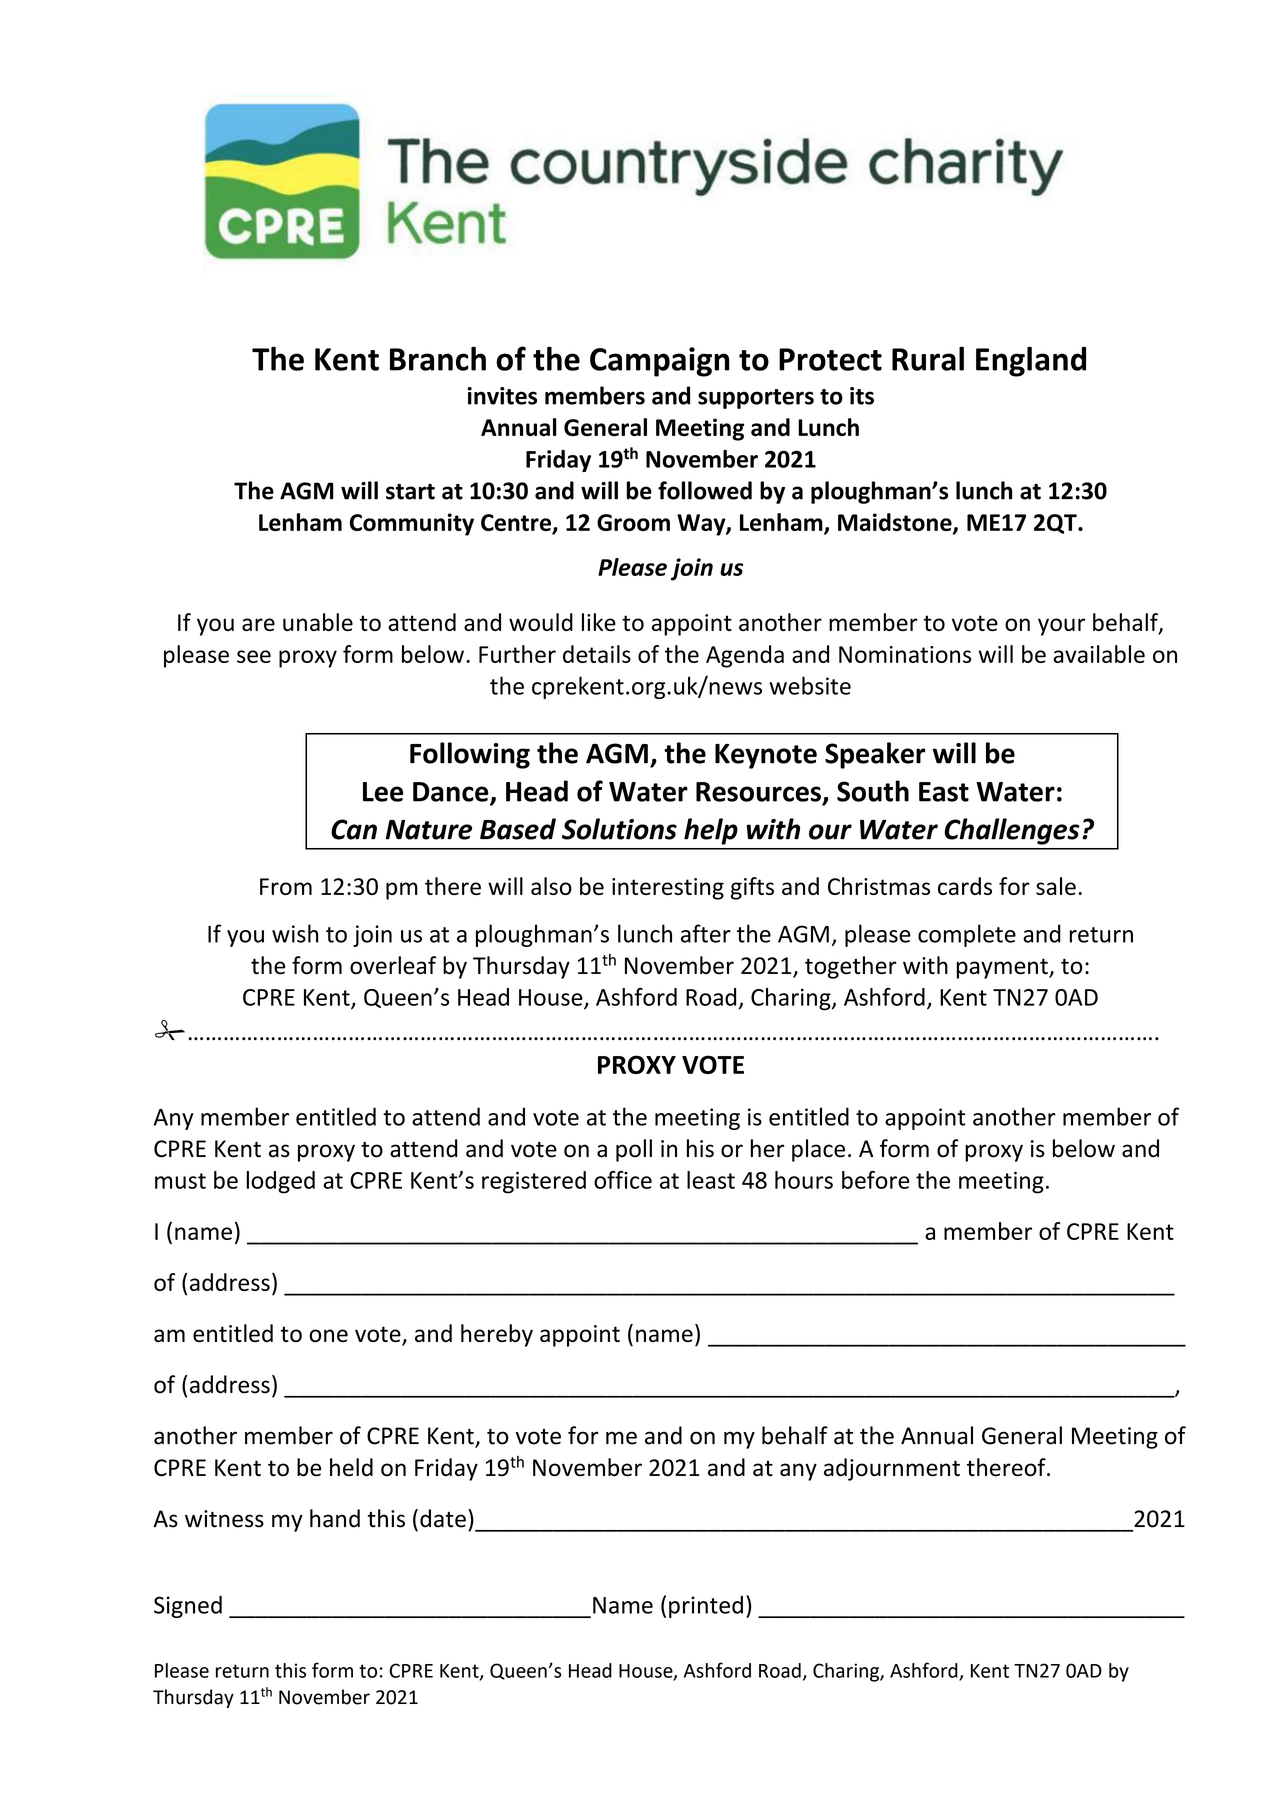  I want to click on after, so click(706, 933).
